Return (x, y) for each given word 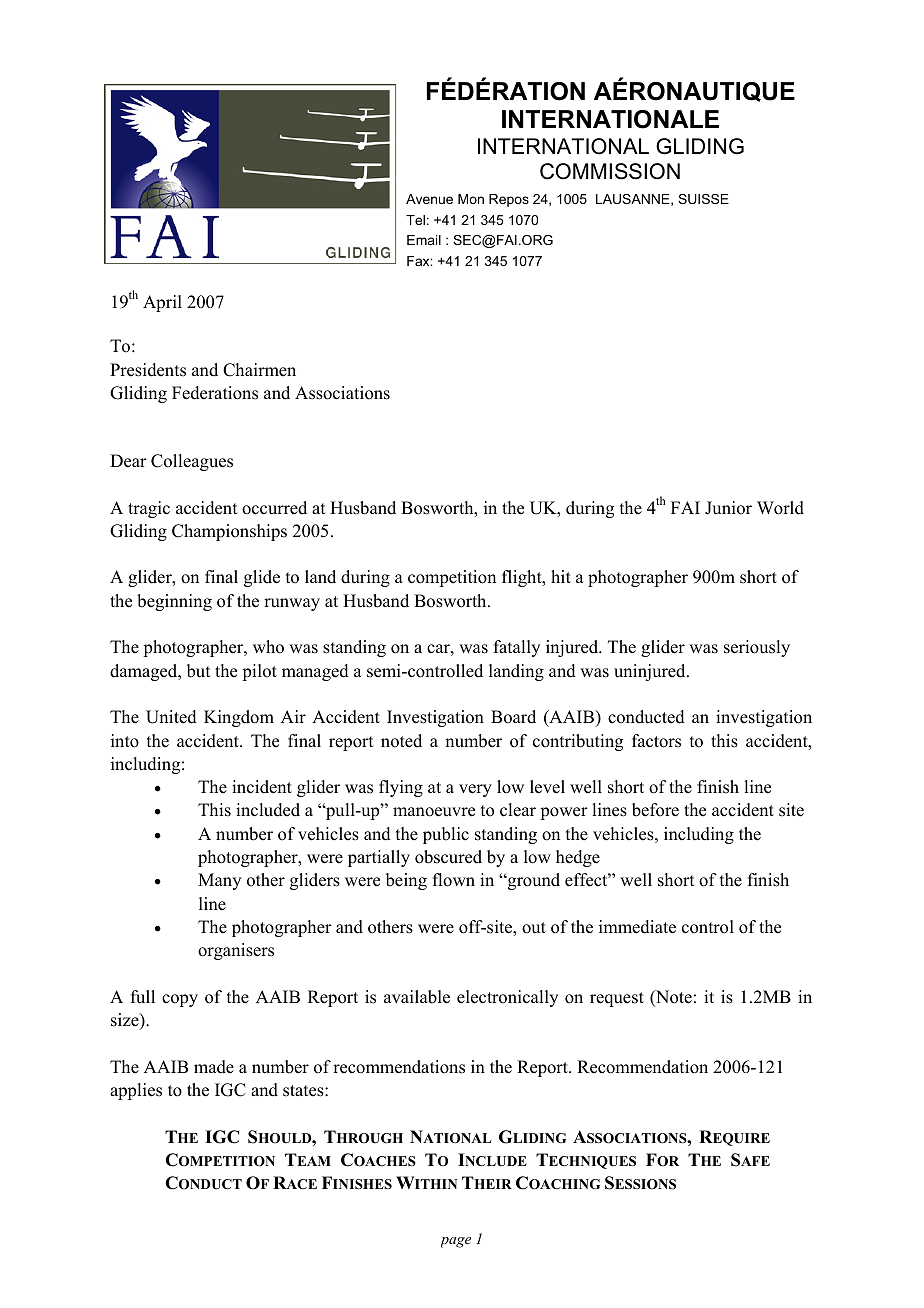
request (617, 999)
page (456, 1242)
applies (136, 1091)
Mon (471, 199)
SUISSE (703, 199)
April (162, 303)
